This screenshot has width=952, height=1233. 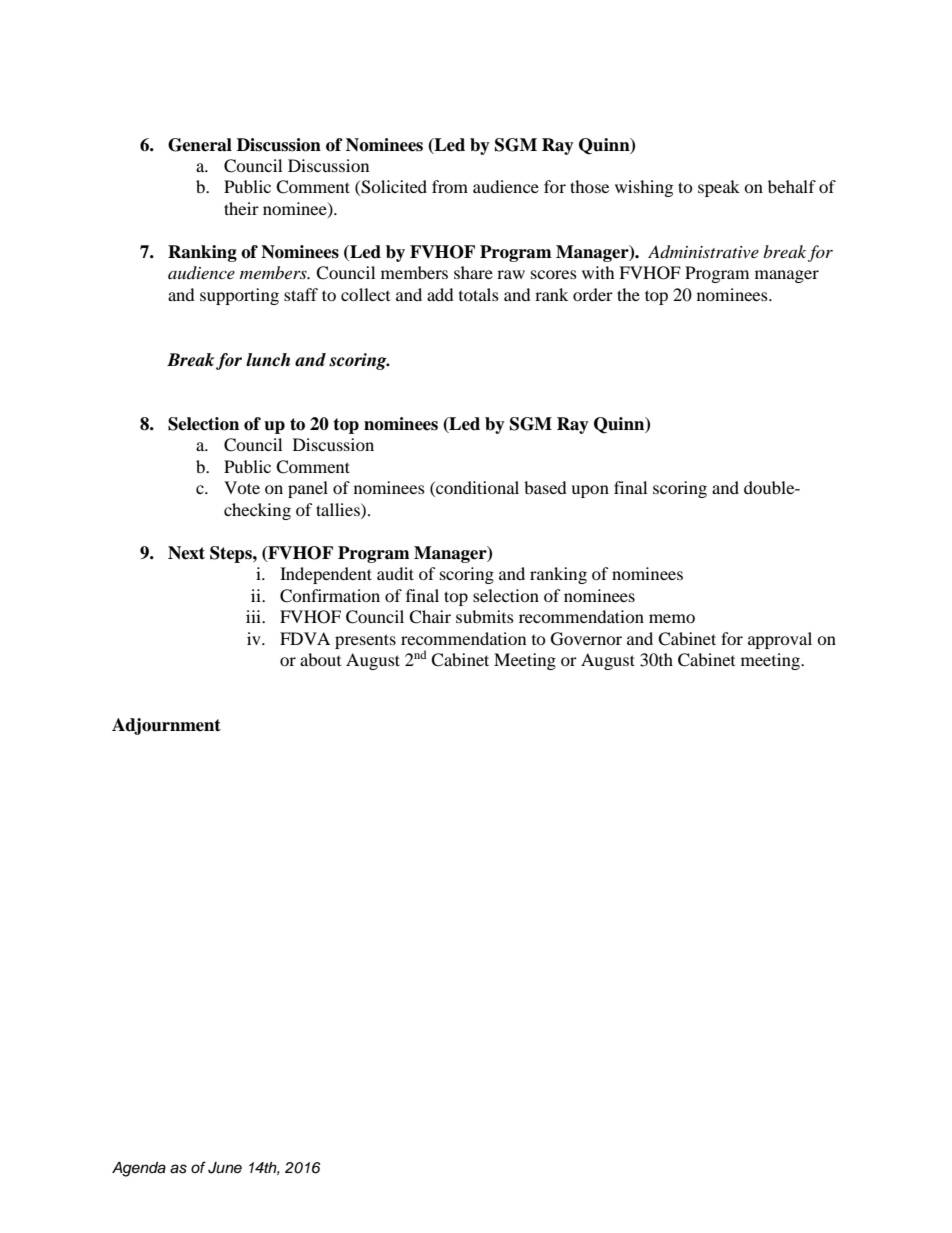 I want to click on General, so click(x=200, y=145).
